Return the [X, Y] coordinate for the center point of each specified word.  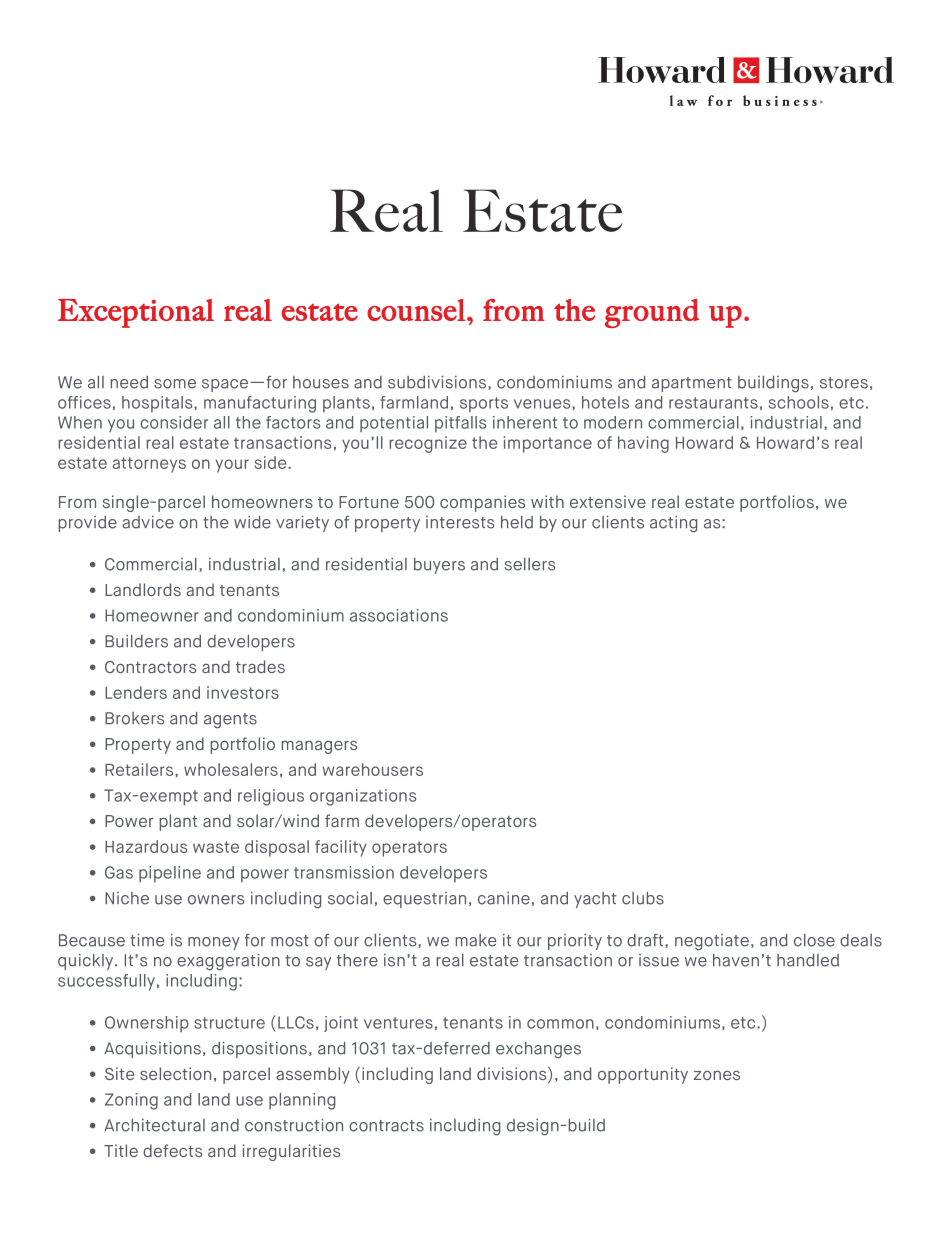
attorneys [149, 465]
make [476, 940]
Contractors [150, 667]
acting [673, 524]
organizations [363, 797]
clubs [643, 898]
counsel [416, 310]
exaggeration [228, 962]
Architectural [154, 1125]
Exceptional [136, 313]
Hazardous [146, 846]
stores [844, 383]
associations [399, 615]
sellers [529, 564]
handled [808, 960]
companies [482, 503]
